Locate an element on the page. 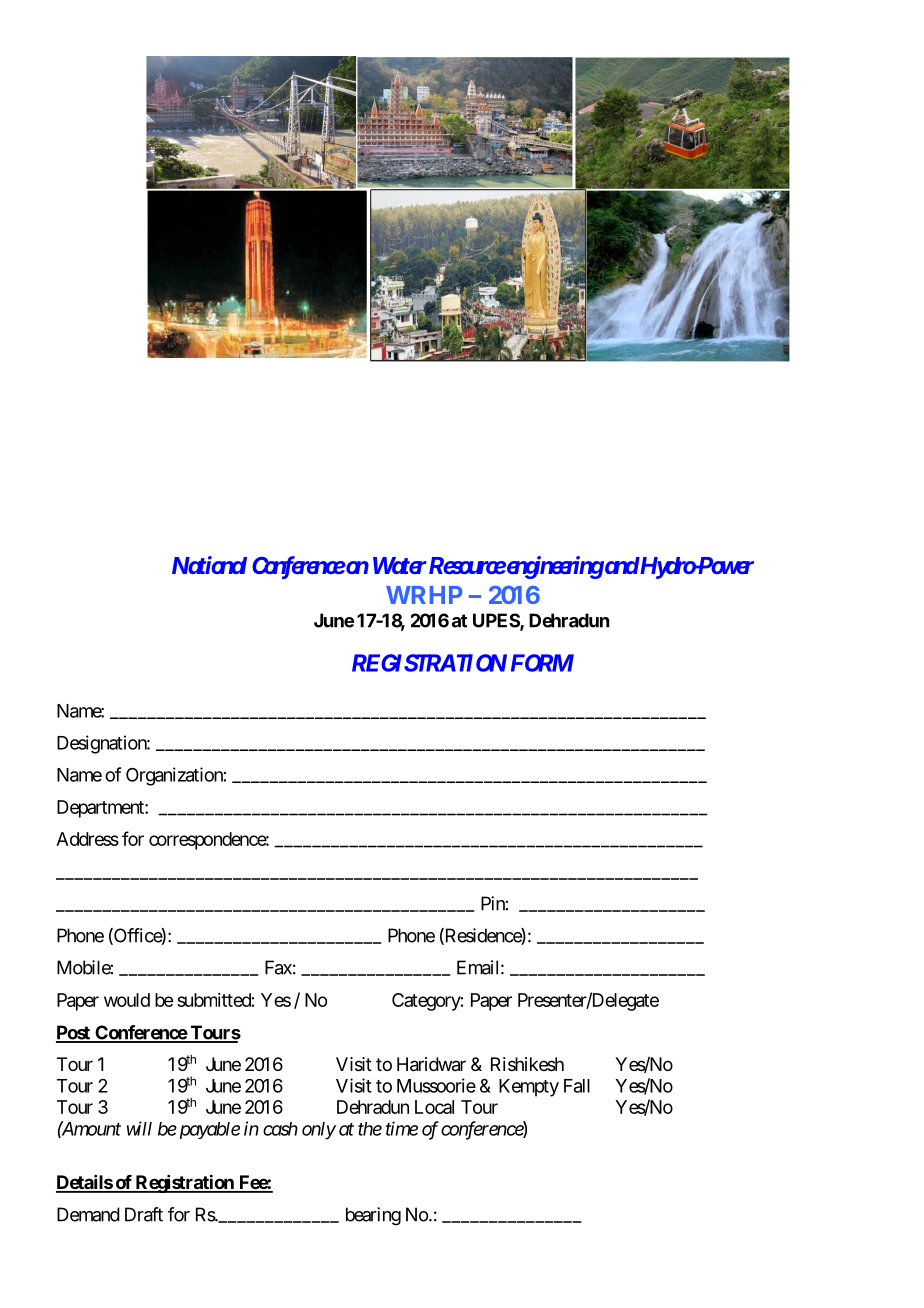 Image resolution: width=924 pixels, height=1308 pixels. Mussoorie is located at coordinates (436, 1085).
